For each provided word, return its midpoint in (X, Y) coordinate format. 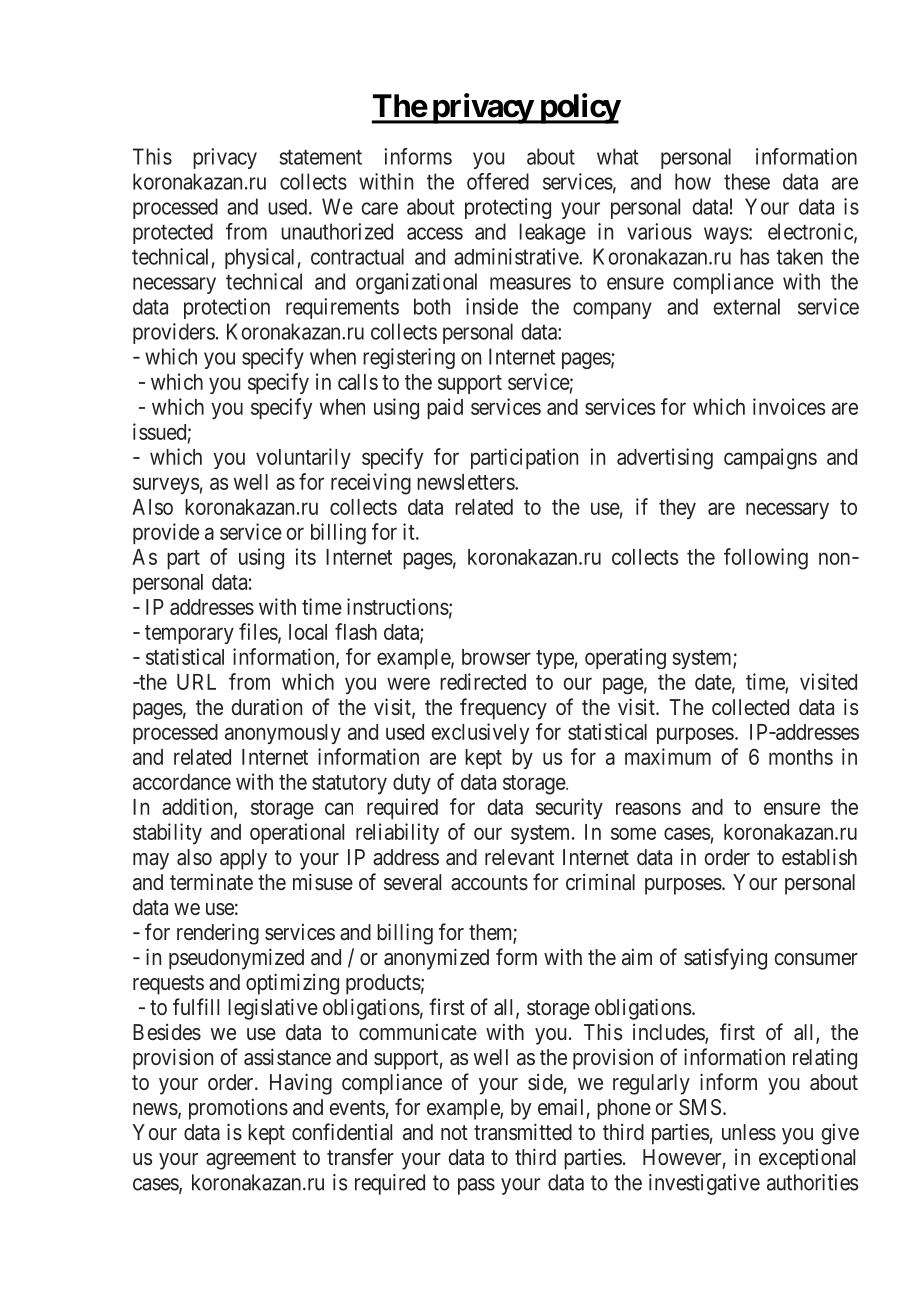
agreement (251, 1160)
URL (196, 682)
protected (173, 233)
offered (498, 181)
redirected (483, 681)
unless (749, 1132)
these (747, 181)
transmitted (523, 1131)
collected (750, 707)
